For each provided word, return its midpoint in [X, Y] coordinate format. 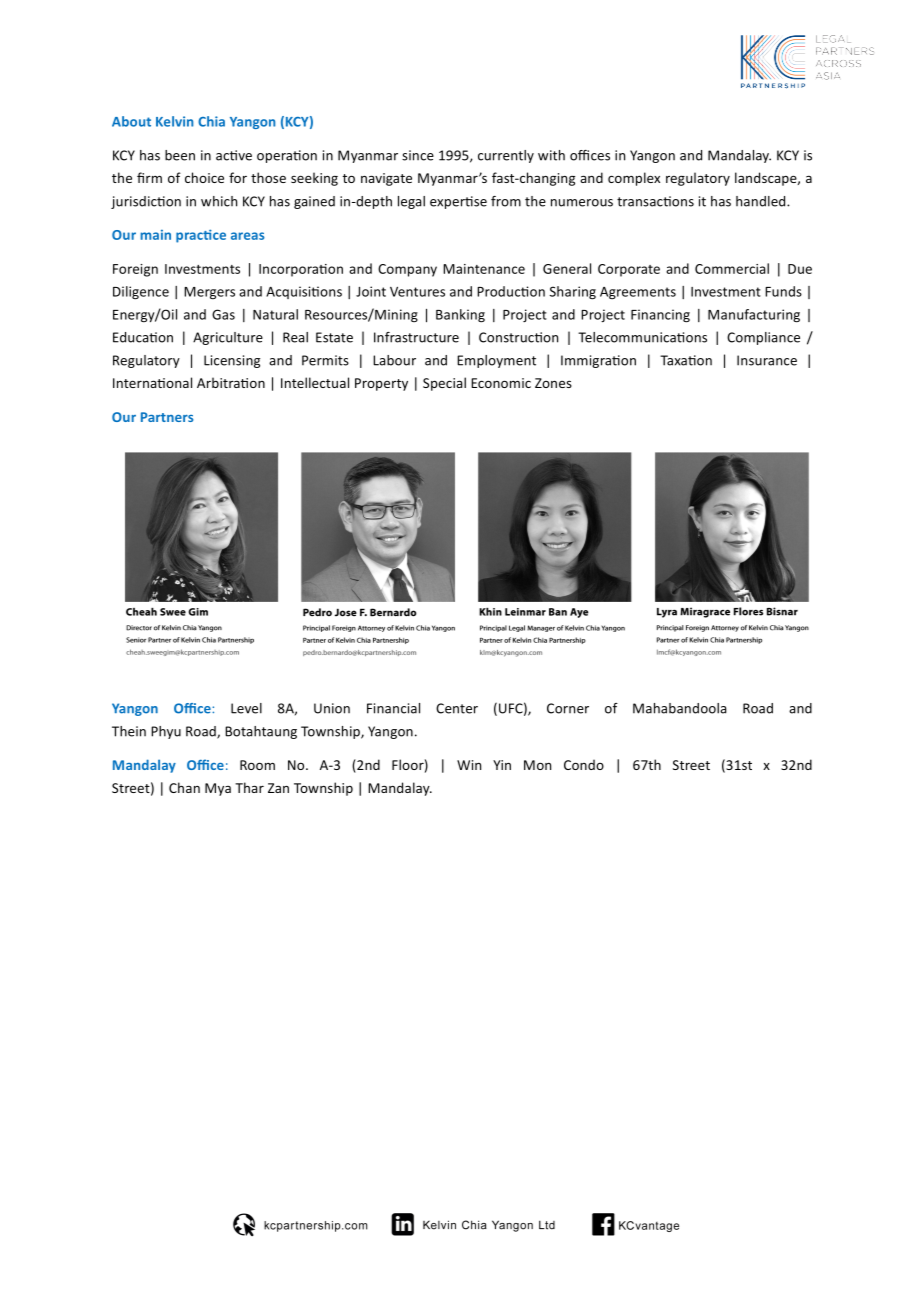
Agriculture [228, 338]
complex [634, 179]
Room [257, 765]
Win [469, 765]
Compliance [763, 338]
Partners [167, 417]
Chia [211, 121]
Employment [496, 361]
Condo [584, 764]
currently [506, 156]
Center [457, 708]
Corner [568, 708]
